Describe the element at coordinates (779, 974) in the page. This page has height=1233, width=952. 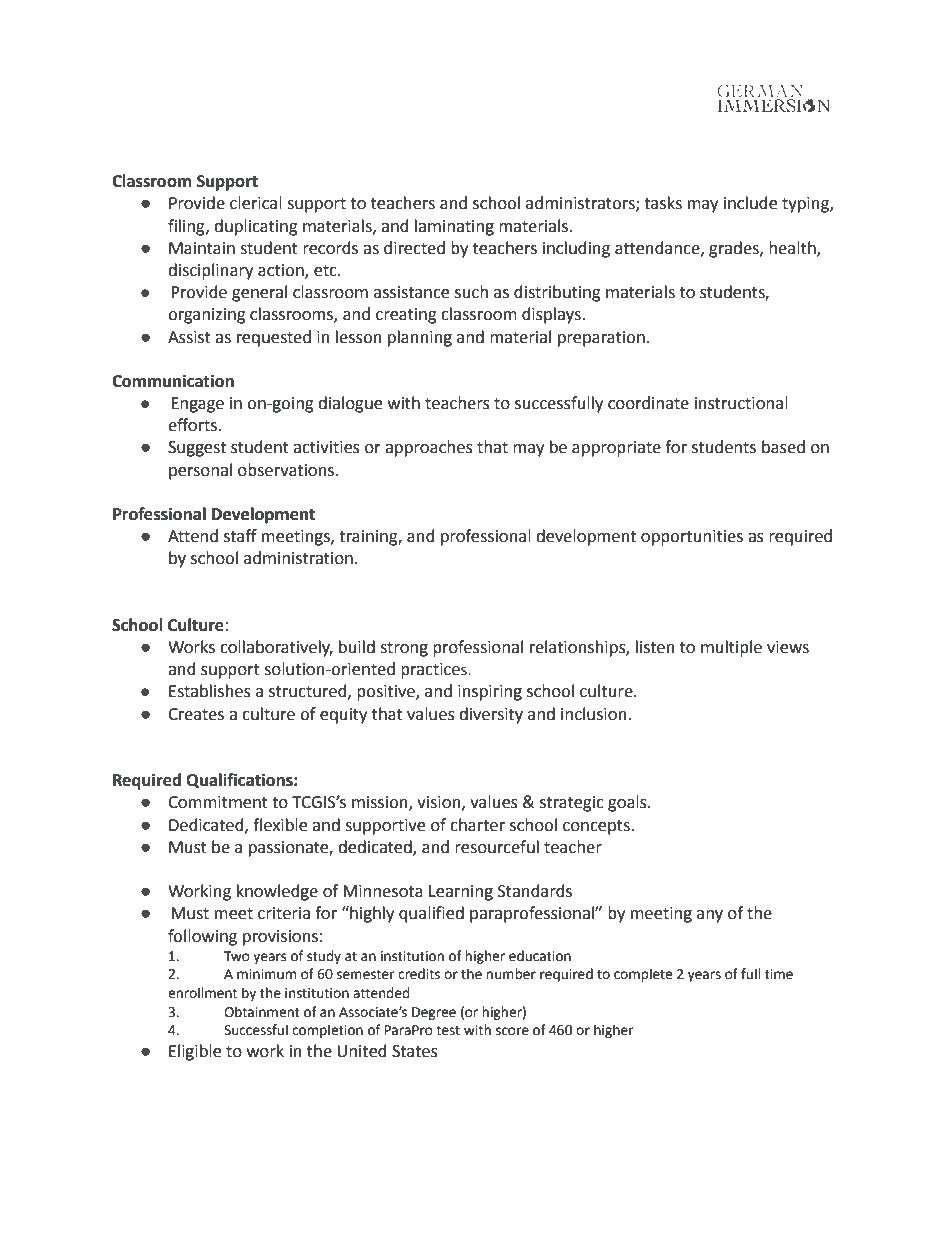
I see `time` at that location.
